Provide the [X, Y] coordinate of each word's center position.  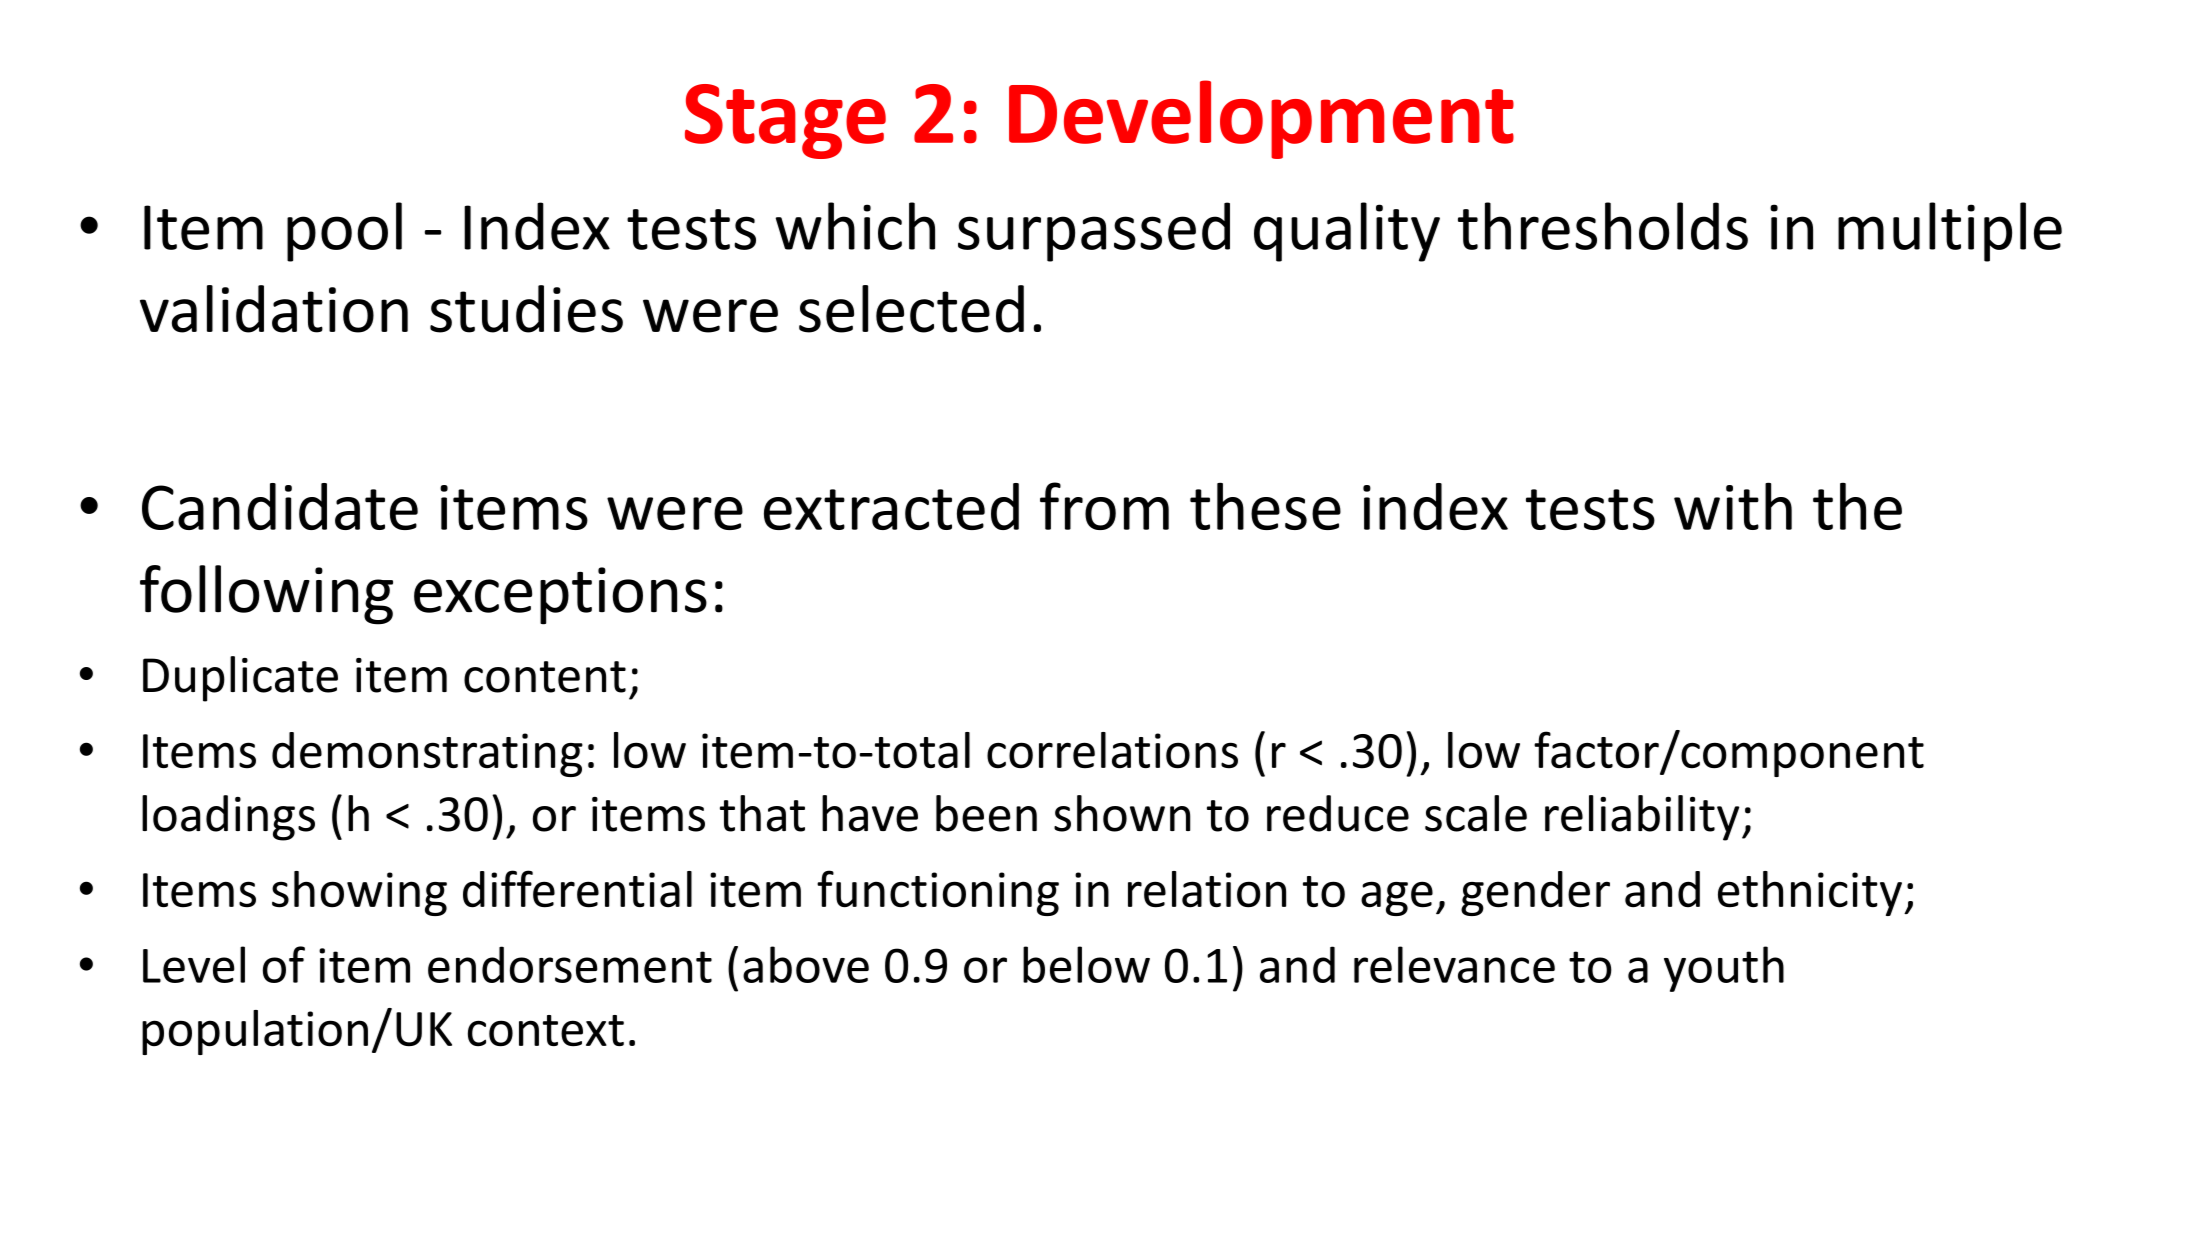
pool [344, 232]
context [546, 1031]
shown [1122, 813]
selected [911, 309]
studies [526, 309]
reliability [1642, 818]
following [266, 595]
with [1733, 506]
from [1104, 506]
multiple [1950, 232]
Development [1261, 119]
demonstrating [427, 754]
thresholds [1603, 226]
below [1086, 964]
